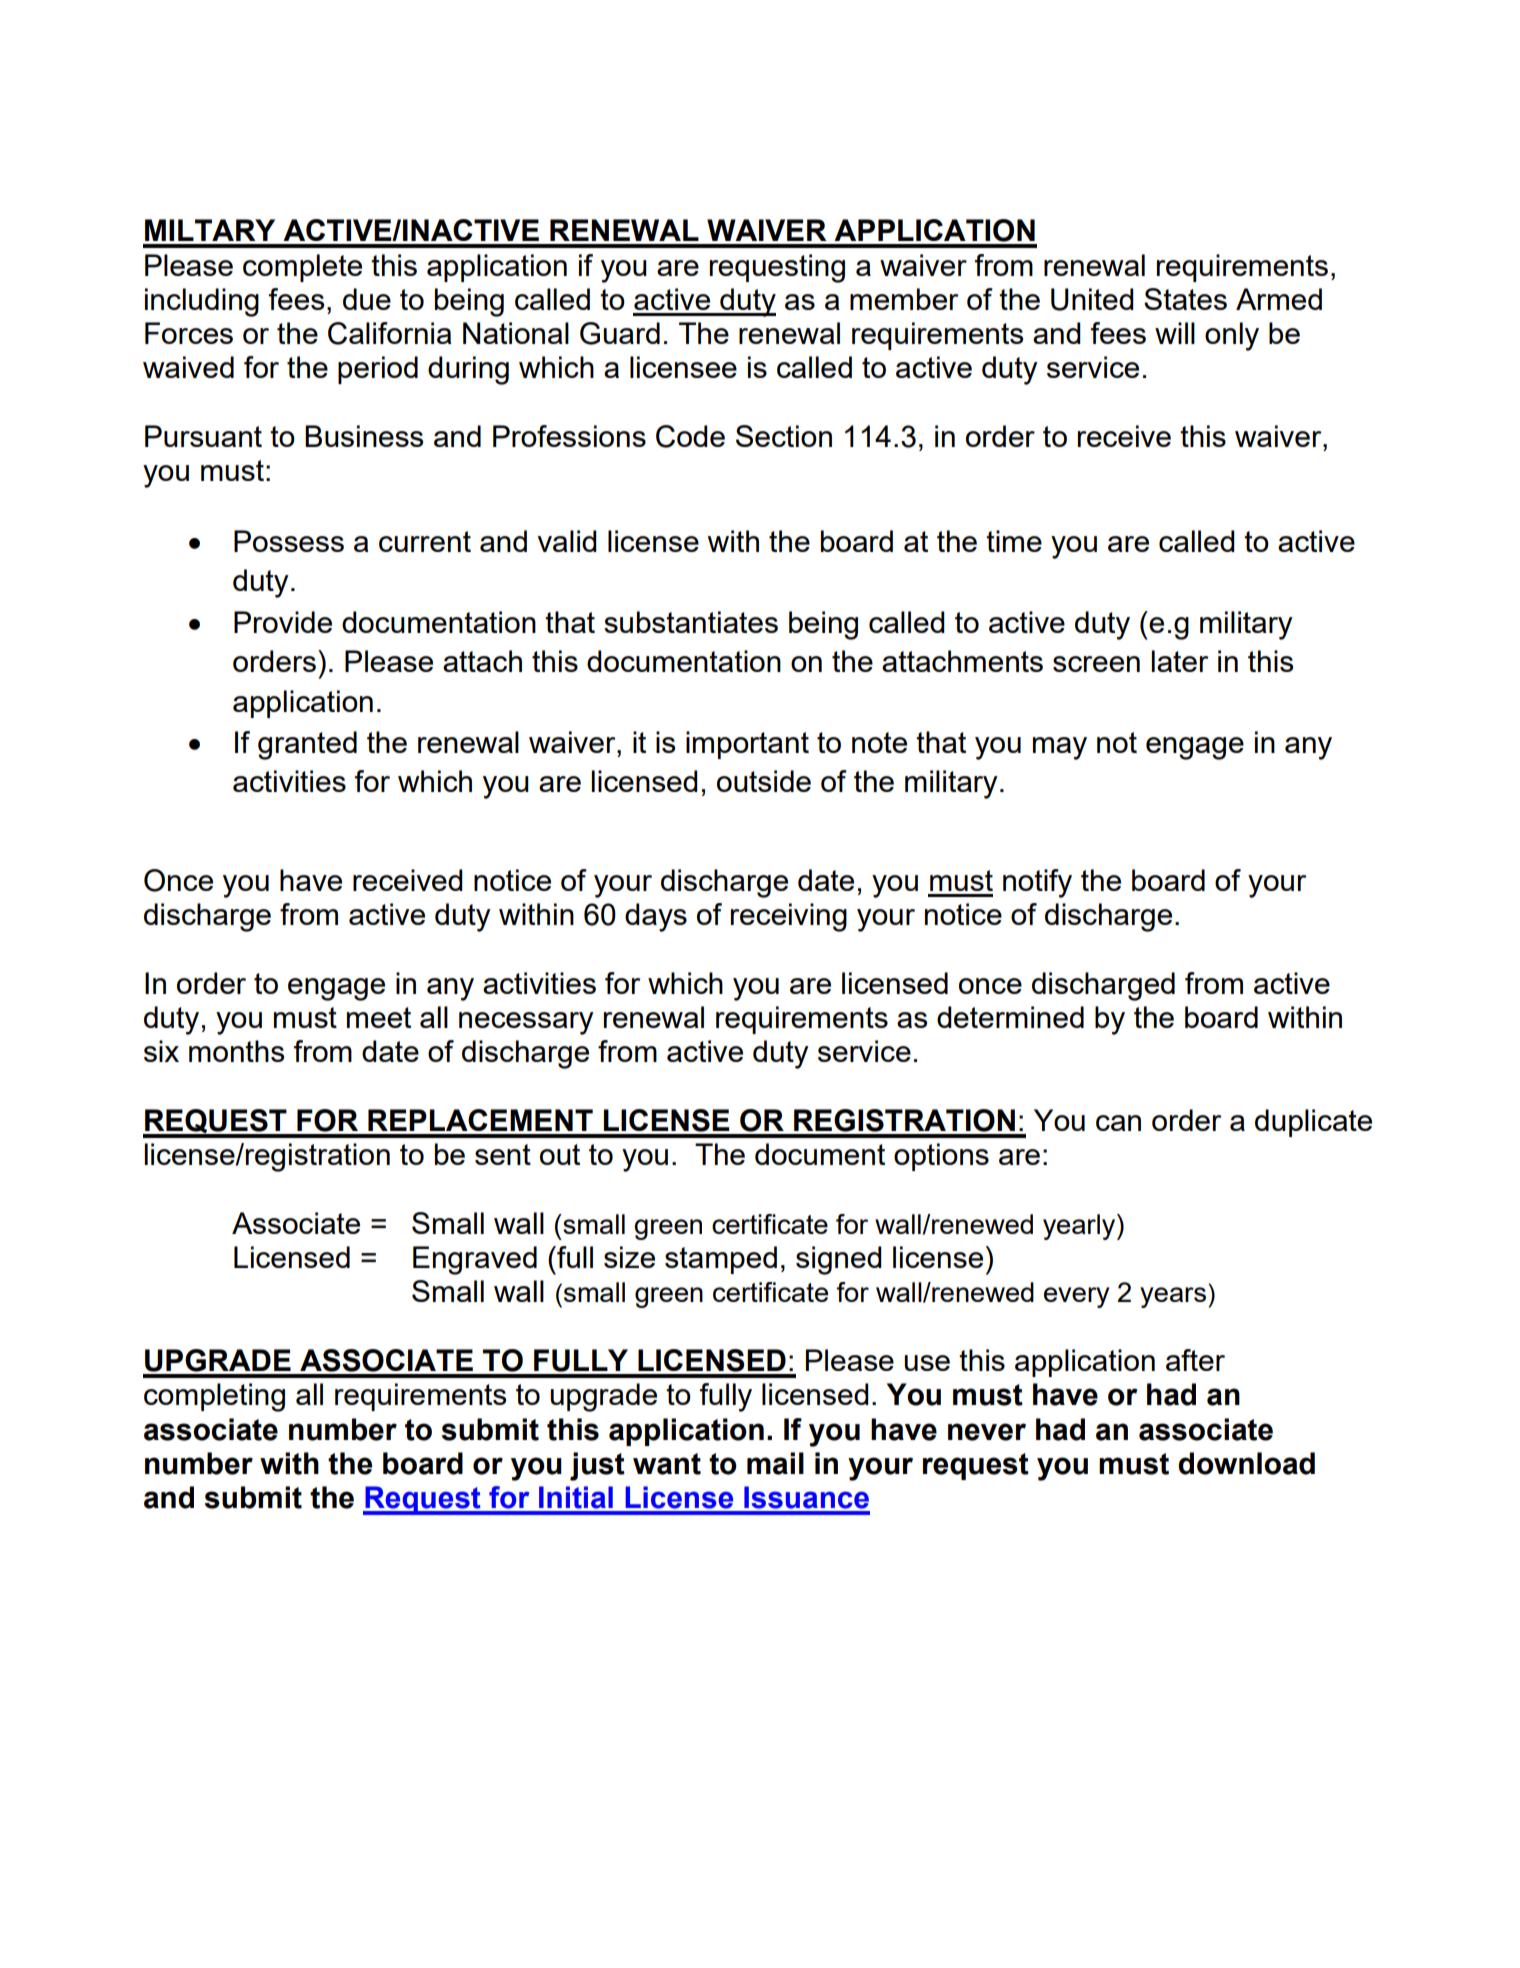 The height and width of the image is (1968, 1520). Describe the element at coordinates (283, 622) in the image. I see `Provide` at that location.
